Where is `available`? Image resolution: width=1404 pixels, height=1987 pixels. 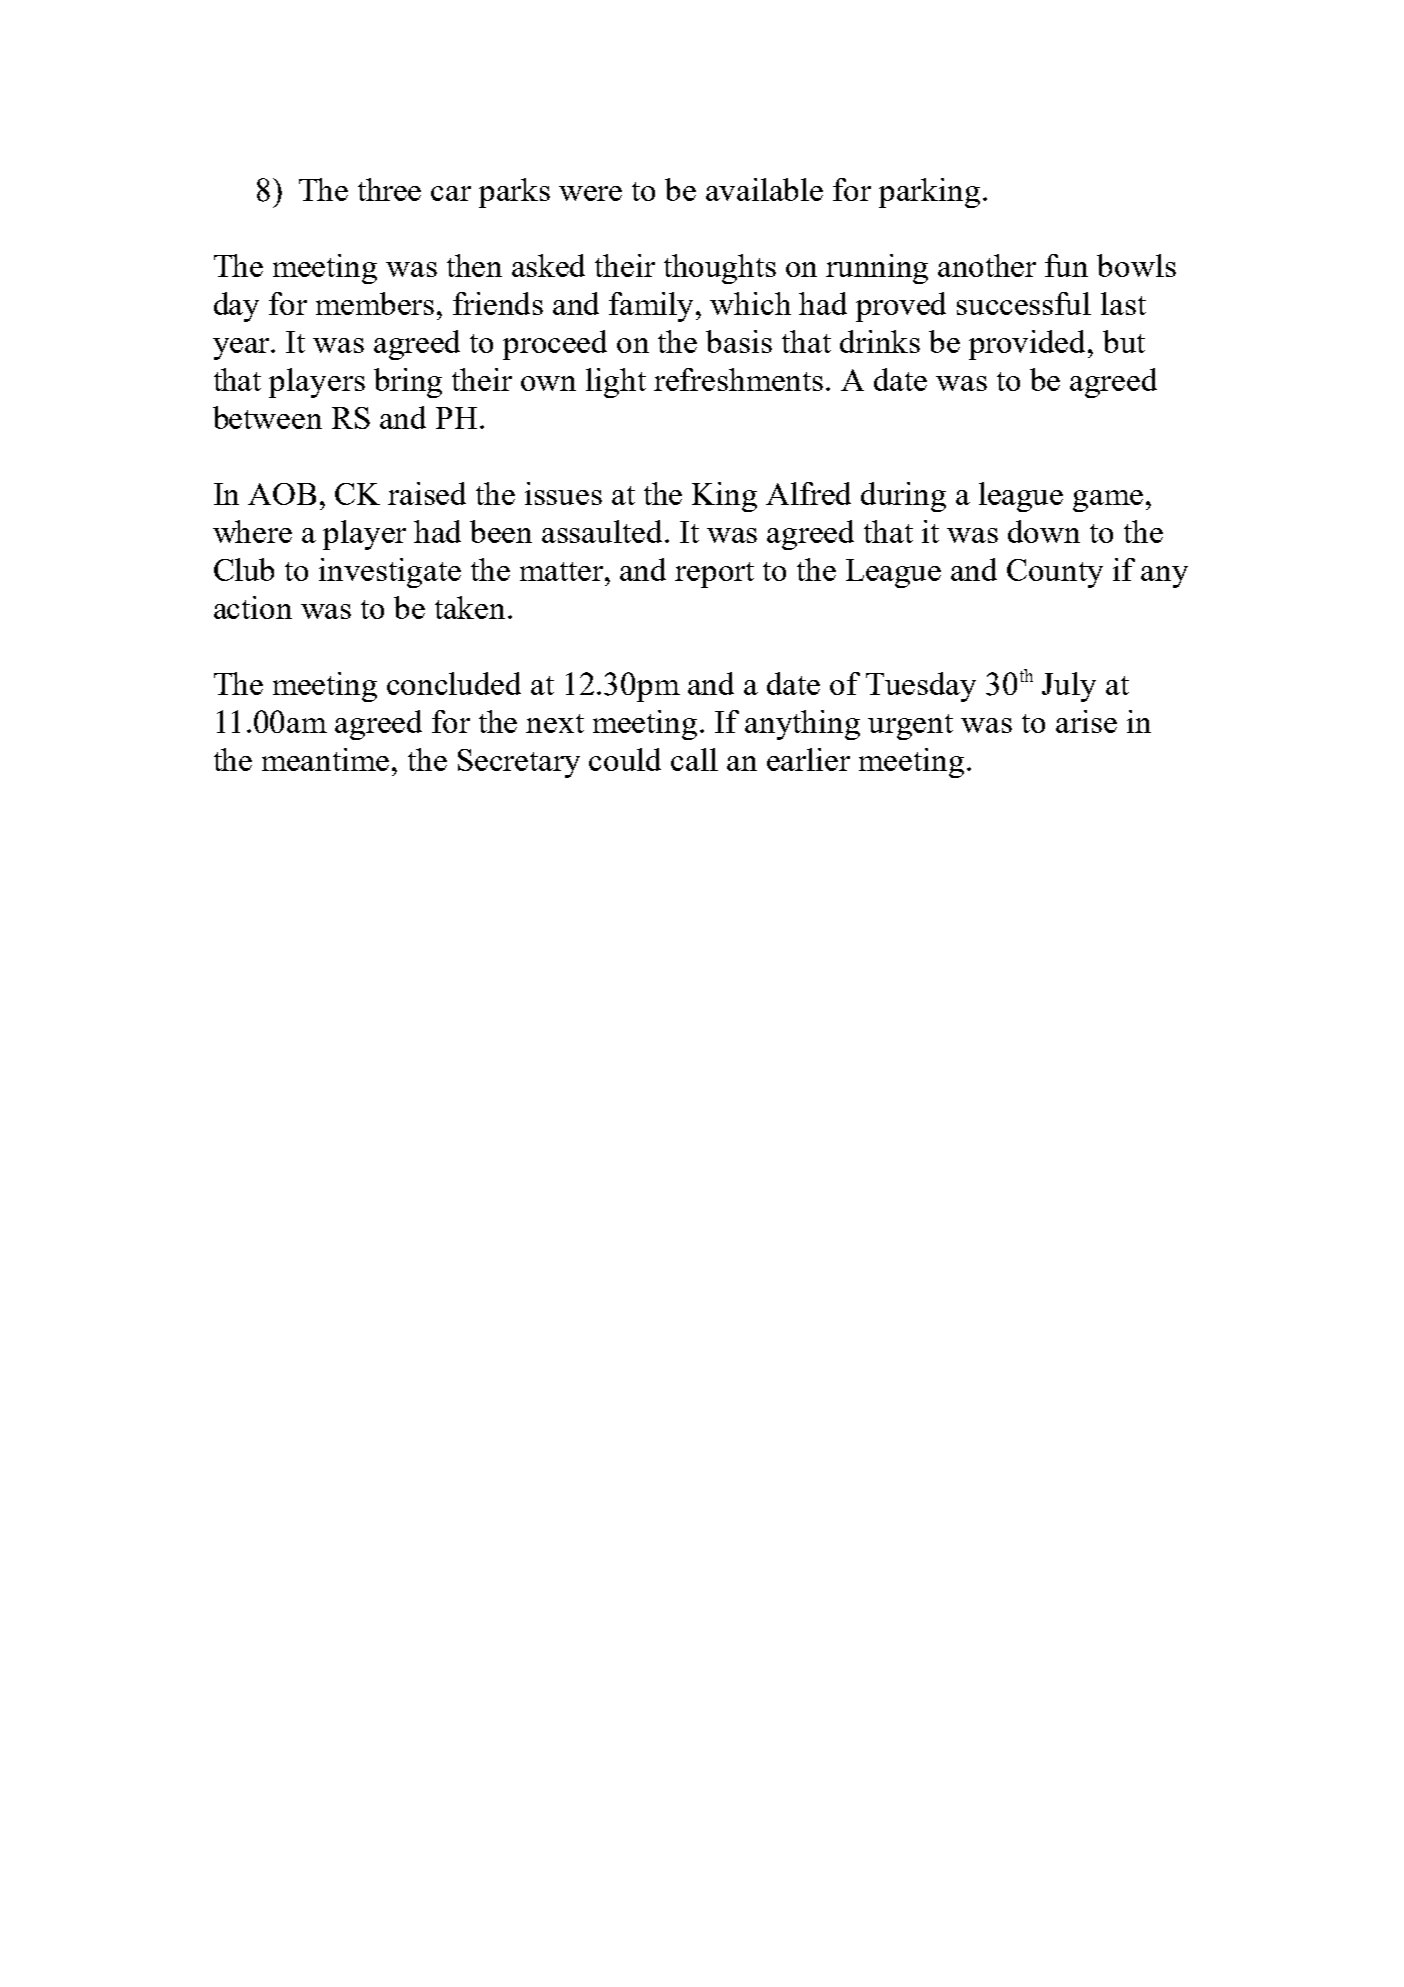 available is located at coordinates (764, 189).
